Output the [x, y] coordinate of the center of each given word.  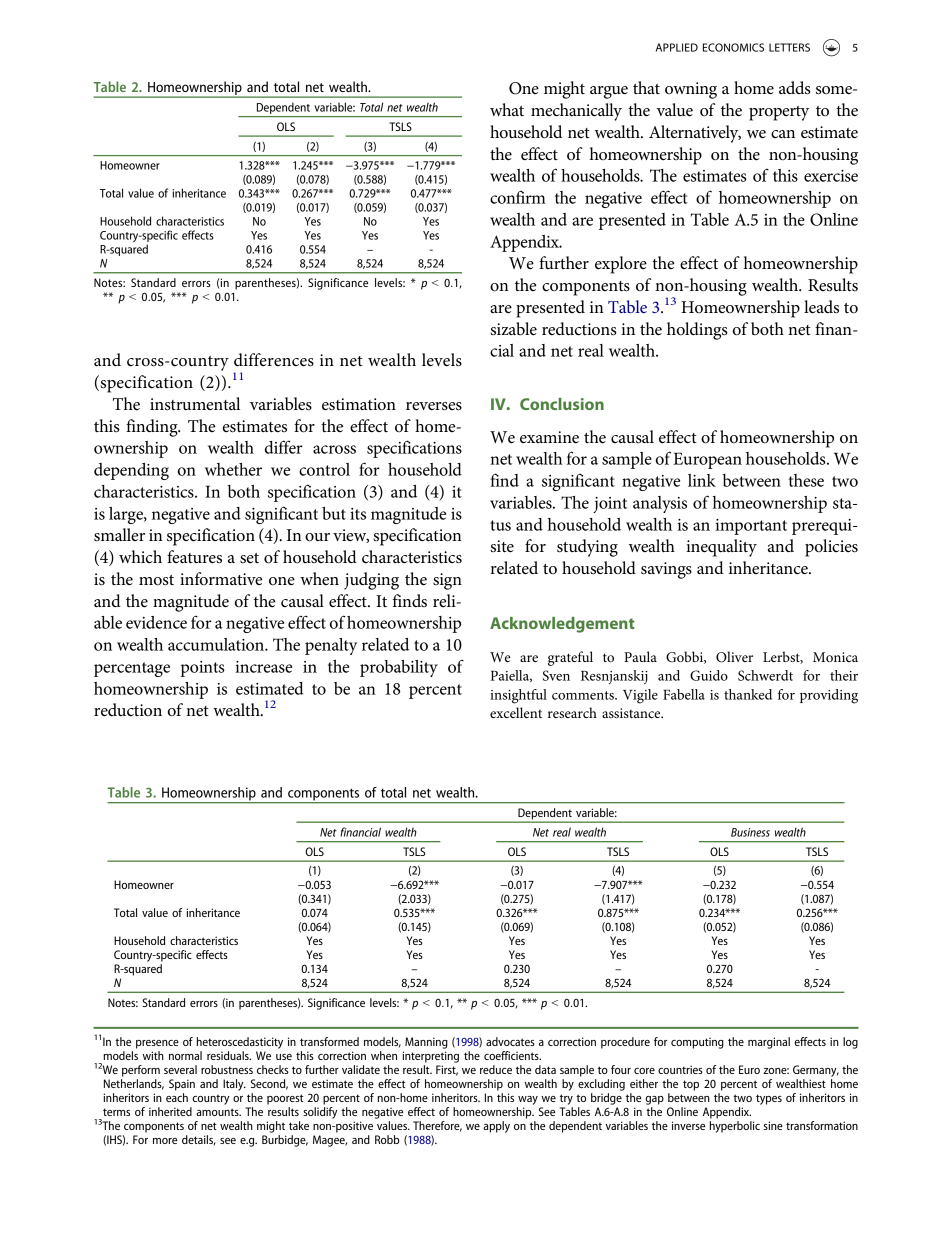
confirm [518, 197]
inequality [721, 548]
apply [496, 1127]
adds [795, 87]
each [177, 1097]
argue [609, 92]
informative [221, 579]
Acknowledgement [562, 625]
